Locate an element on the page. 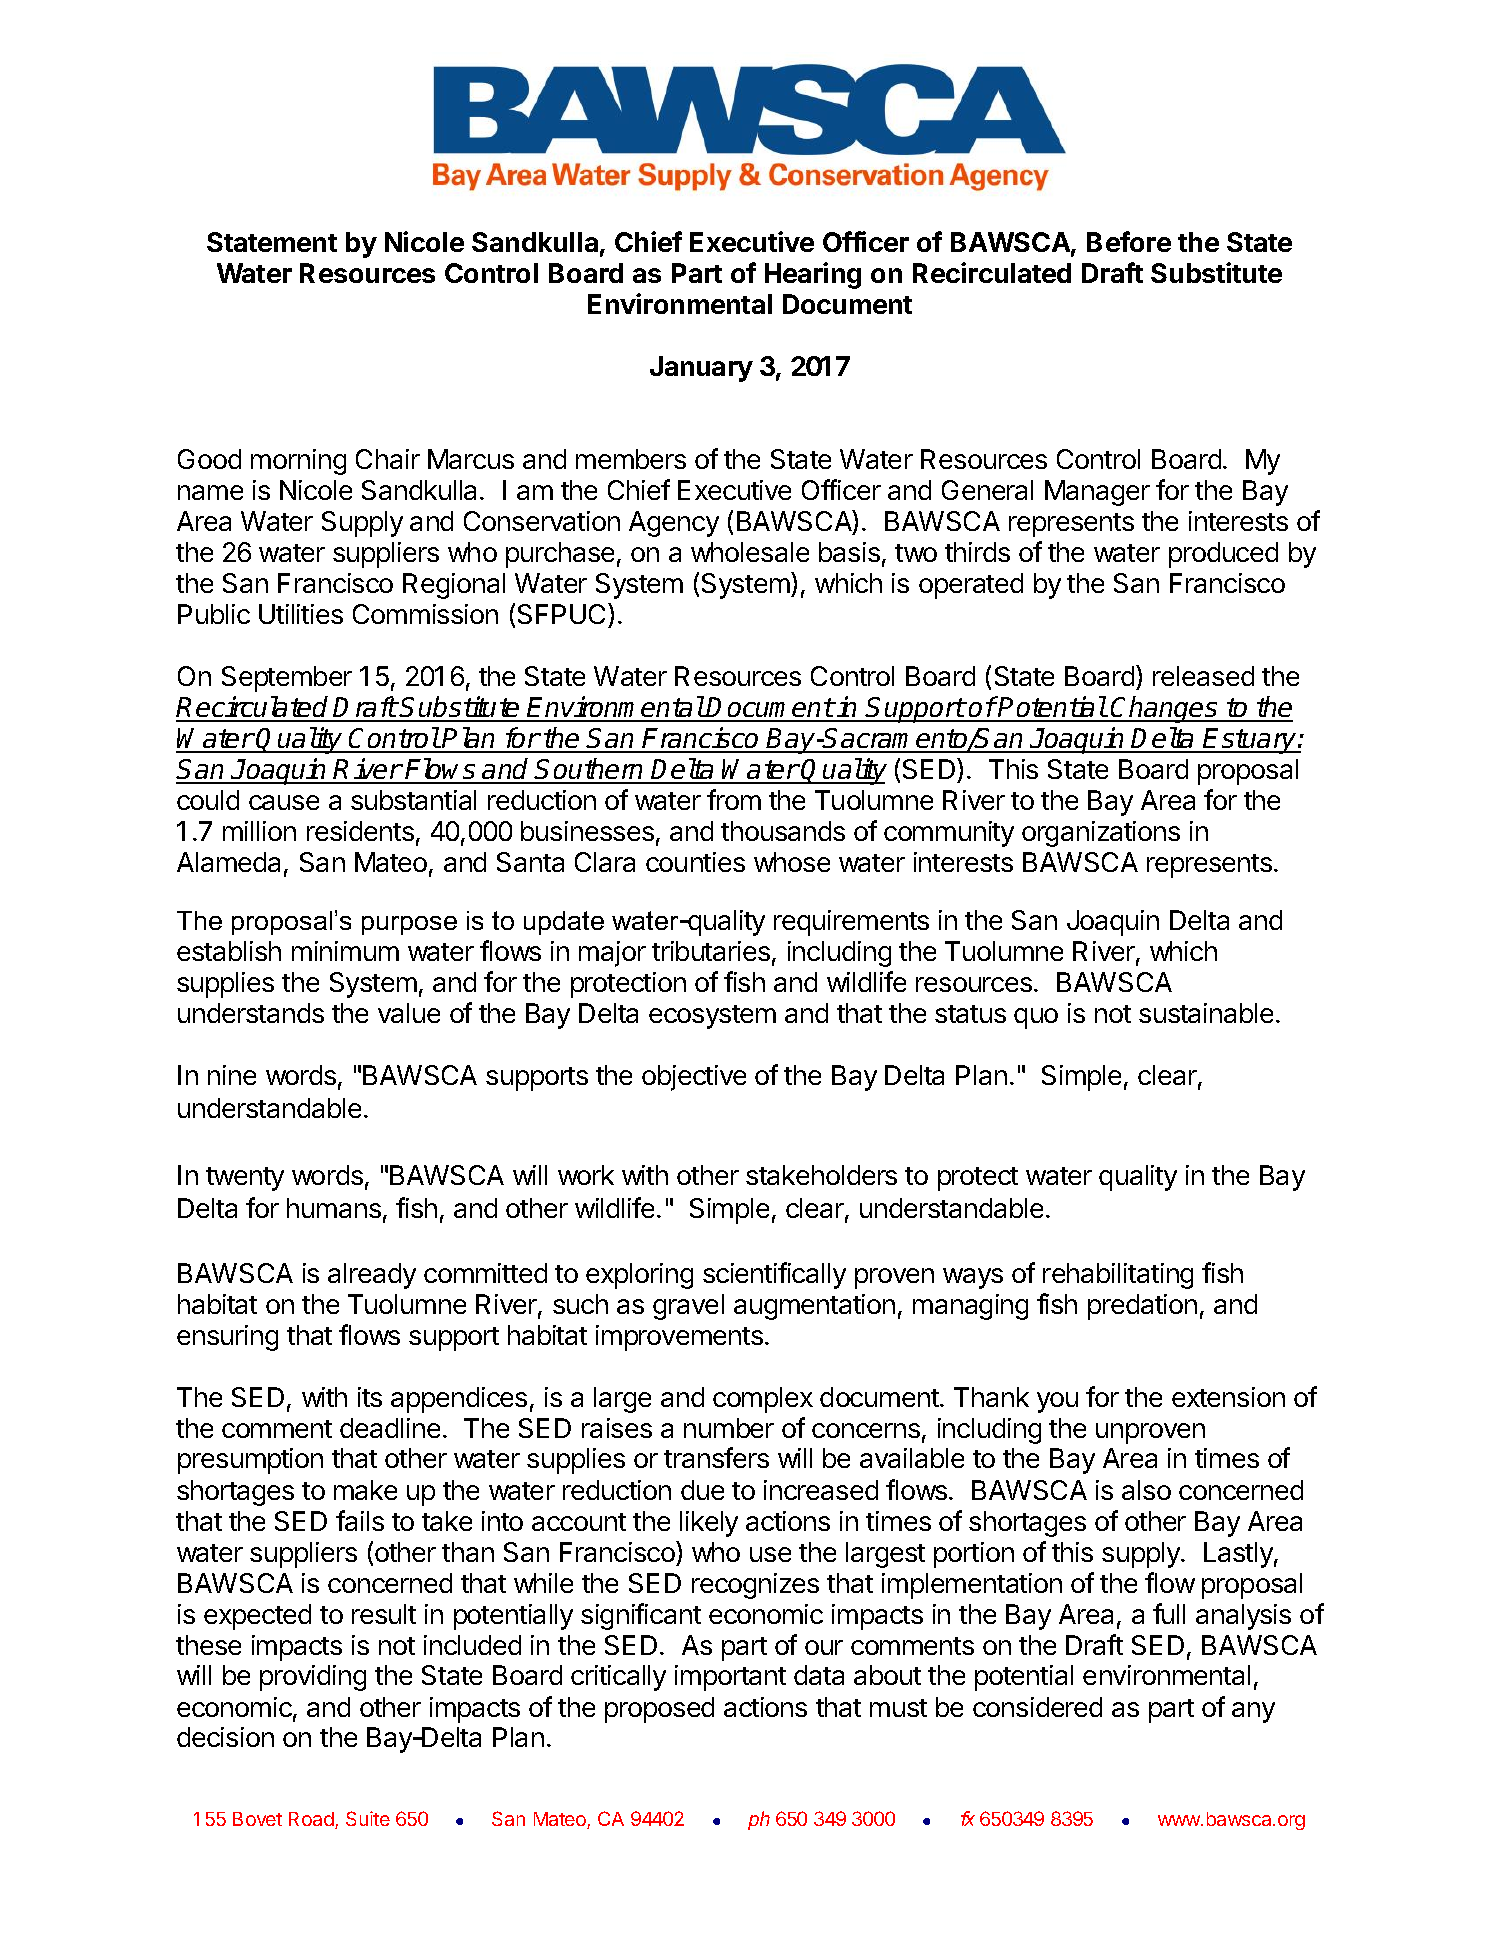 The height and width of the document is (1940, 1499). sustainable is located at coordinates (1206, 1013).
